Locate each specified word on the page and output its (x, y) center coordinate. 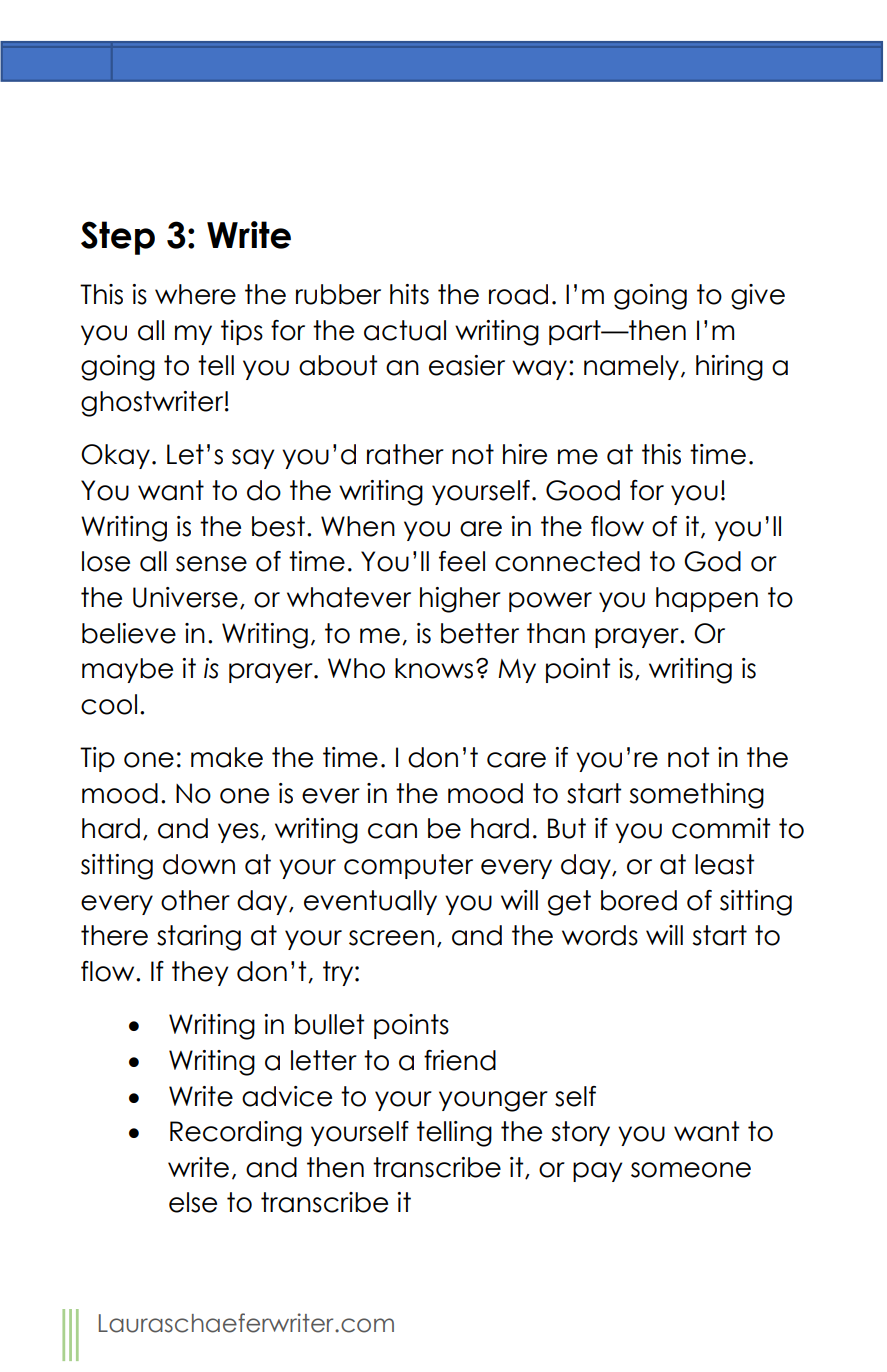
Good (583, 490)
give (758, 297)
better (480, 633)
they (200, 973)
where (195, 294)
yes (238, 833)
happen (707, 599)
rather (405, 454)
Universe (185, 597)
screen (391, 938)
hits (409, 294)
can (392, 831)
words (600, 935)
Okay (115, 456)
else (193, 1202)
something (696, 796)
